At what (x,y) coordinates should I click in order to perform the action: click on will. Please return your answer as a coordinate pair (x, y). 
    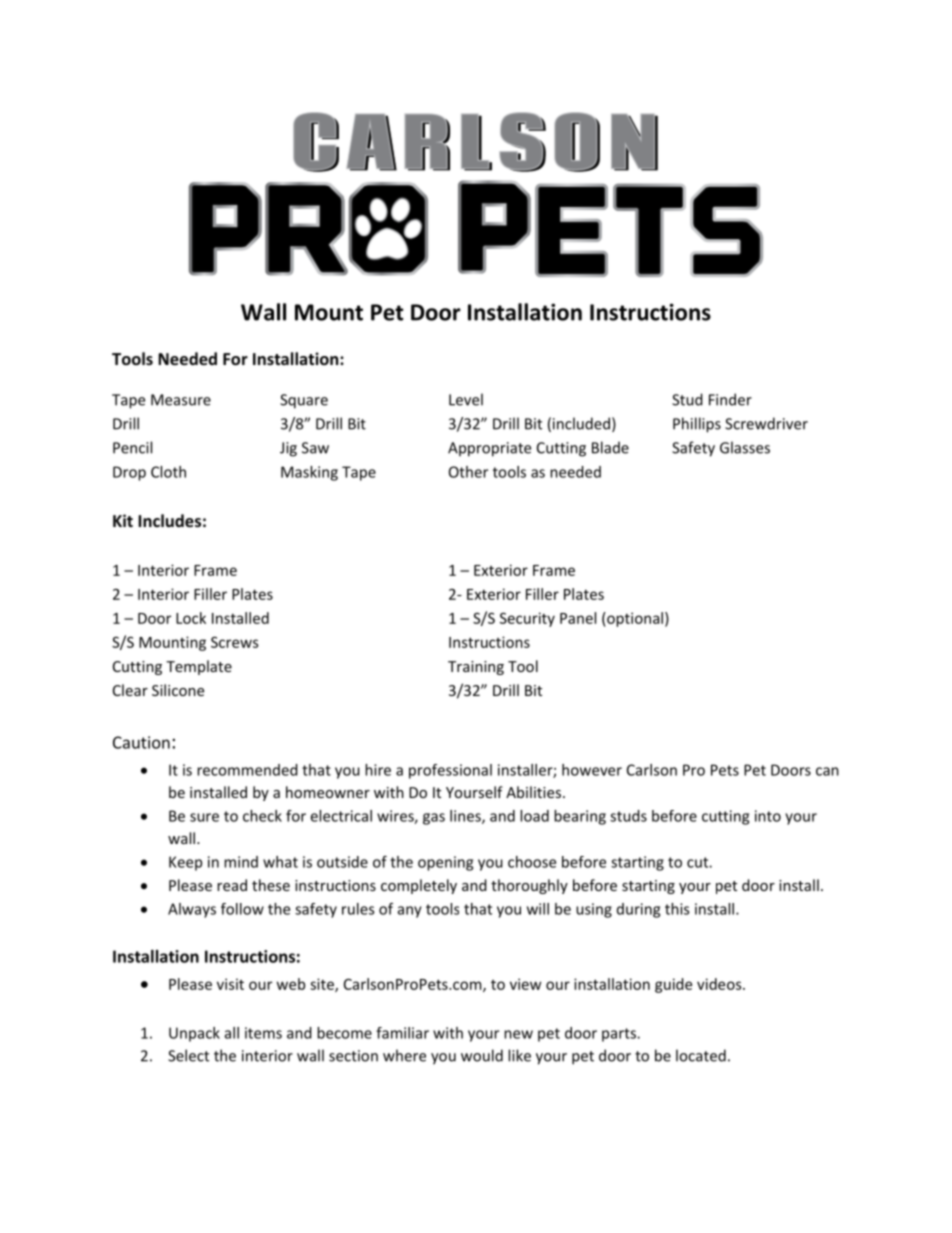
    Looking at the image, I should click on (538, 909).
